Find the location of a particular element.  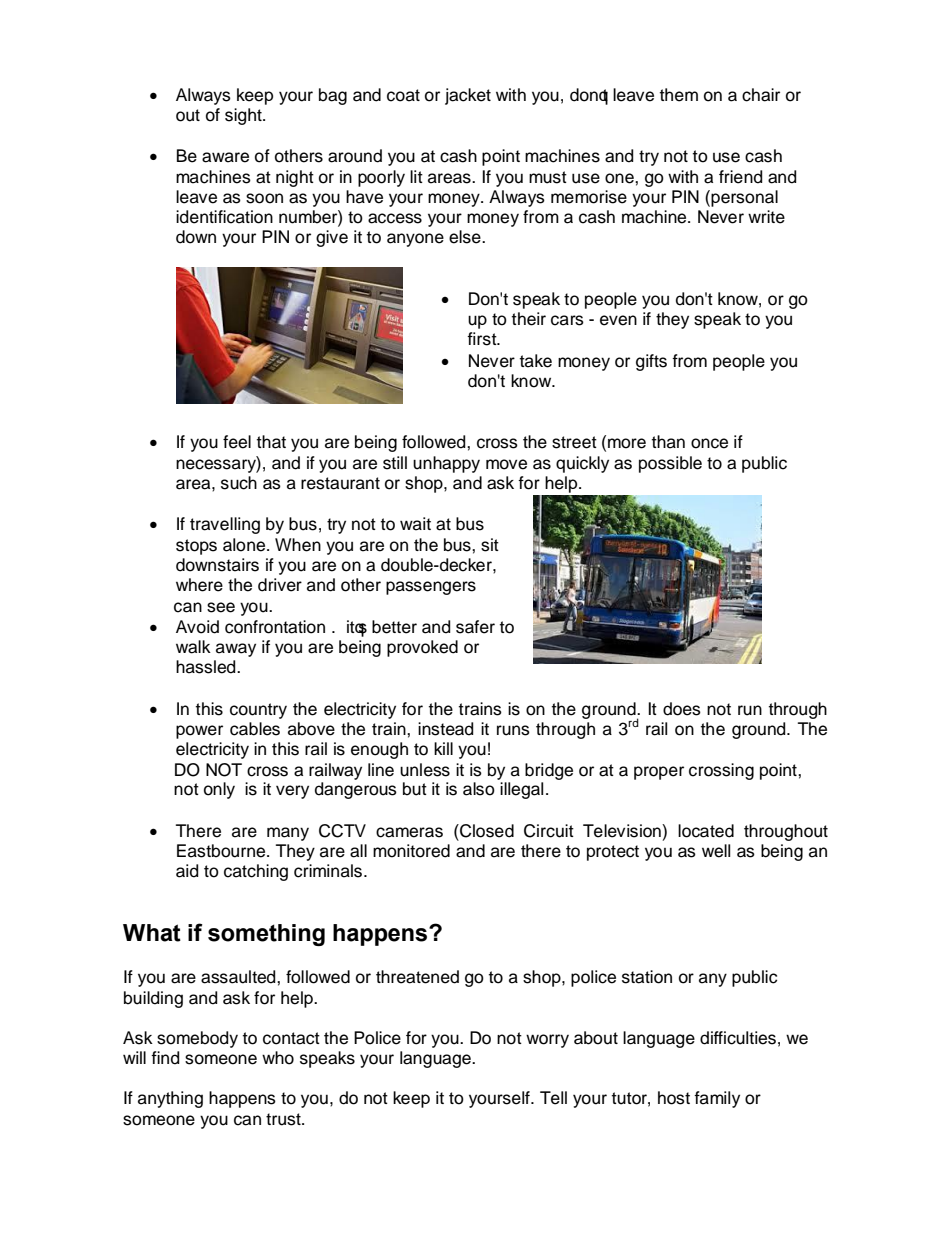

monitored is located at coordinates (411, 851).
